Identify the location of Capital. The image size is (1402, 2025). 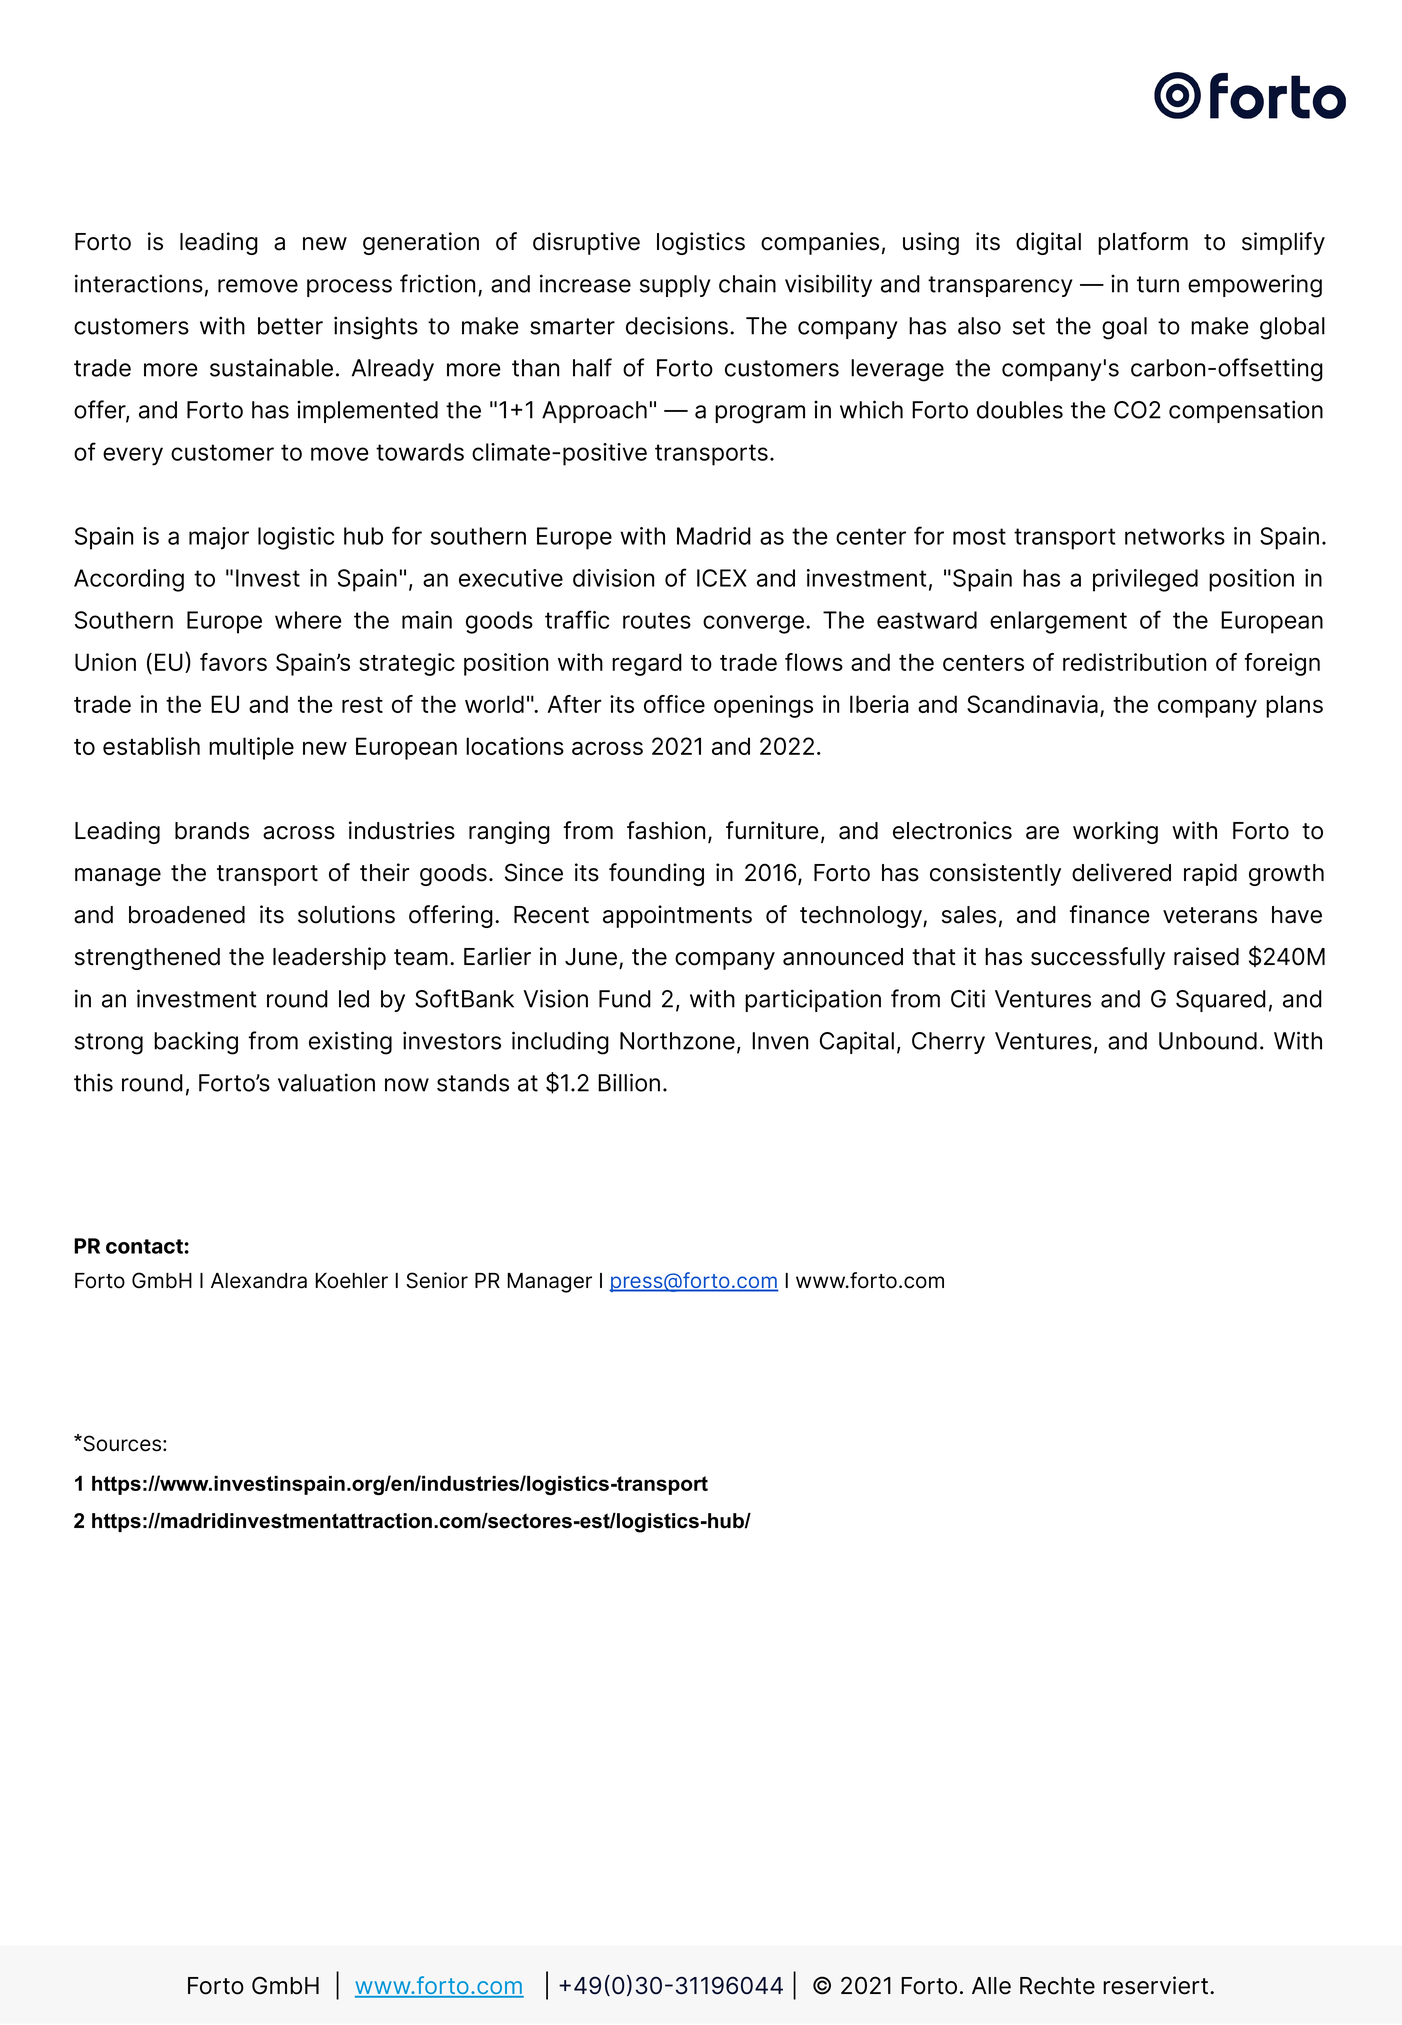
(857, 1042).
